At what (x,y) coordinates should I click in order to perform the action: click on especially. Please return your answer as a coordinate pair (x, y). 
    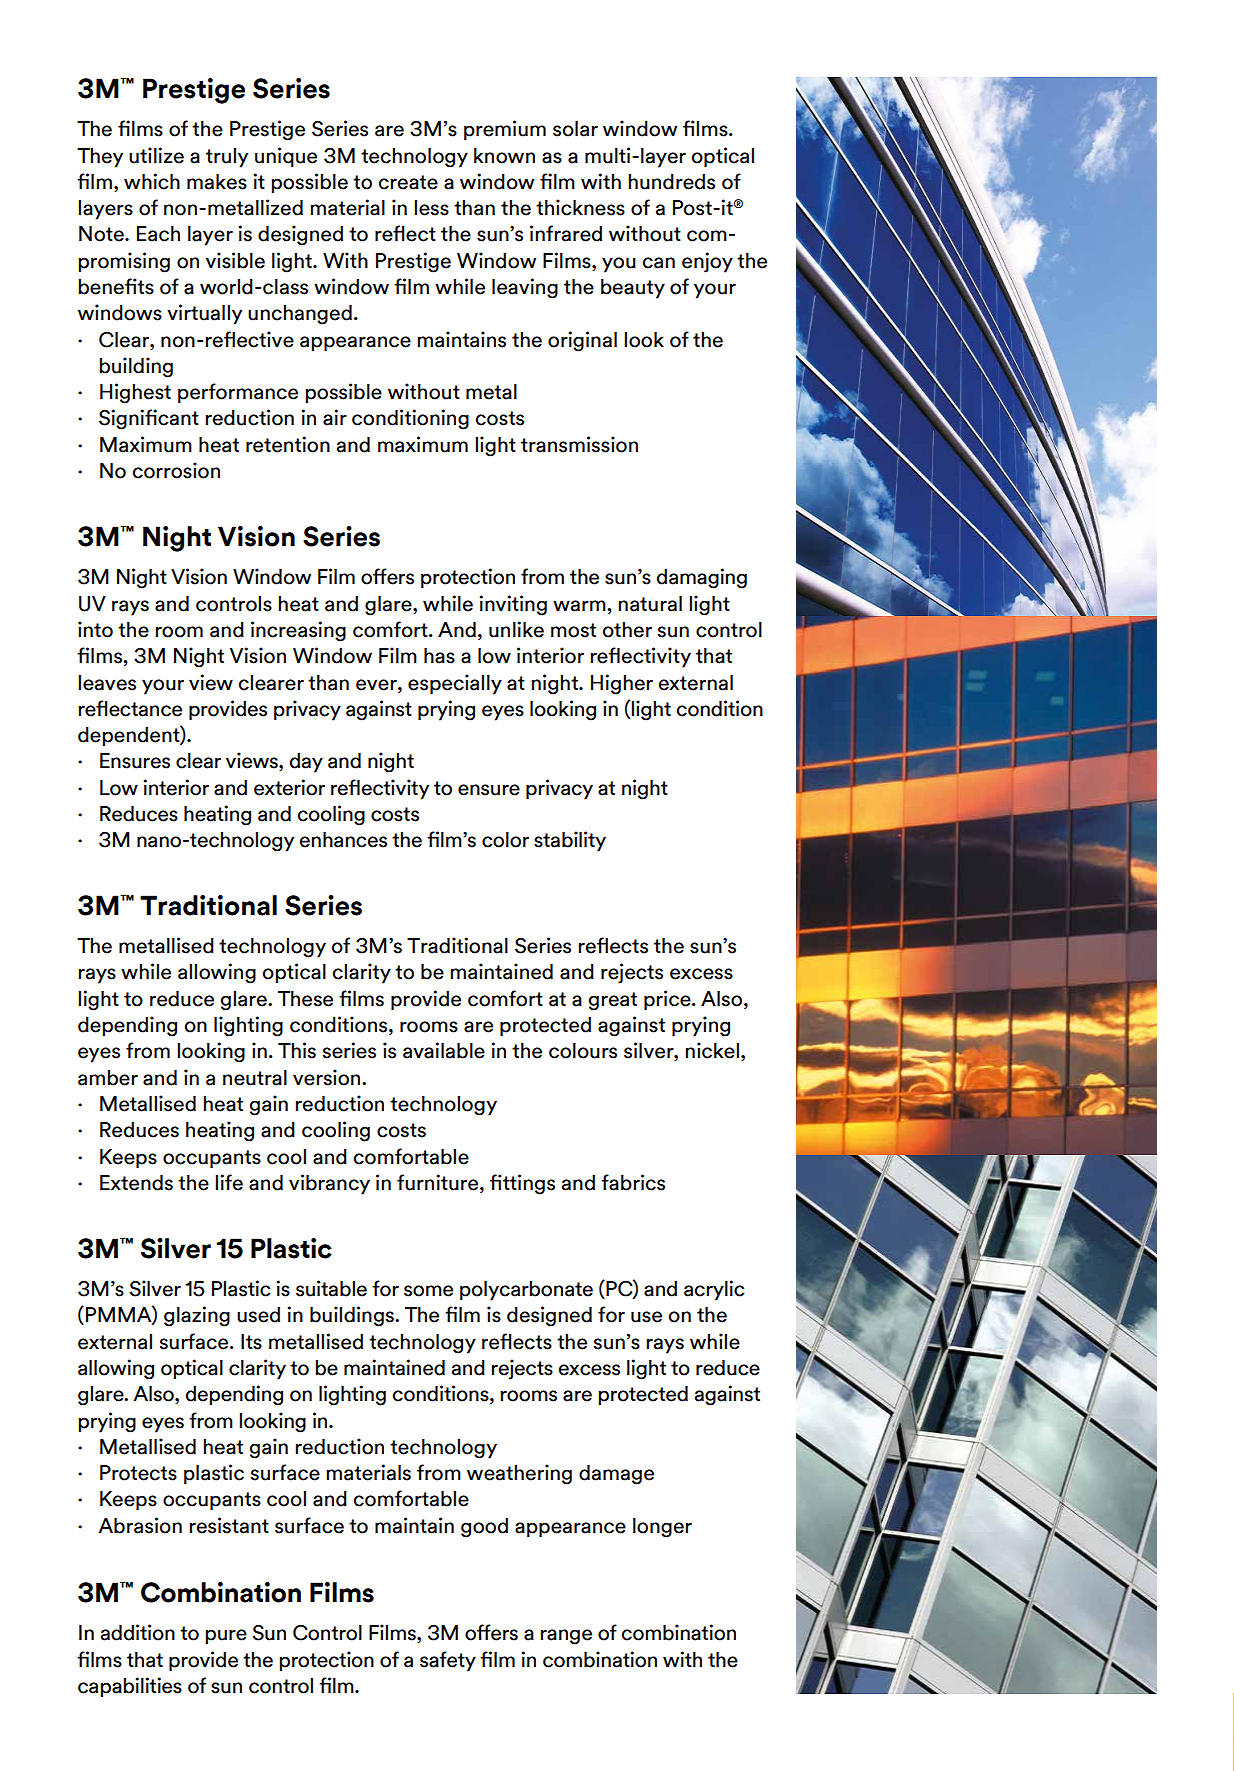
    Looking at the image, I should click on (455, 684).
